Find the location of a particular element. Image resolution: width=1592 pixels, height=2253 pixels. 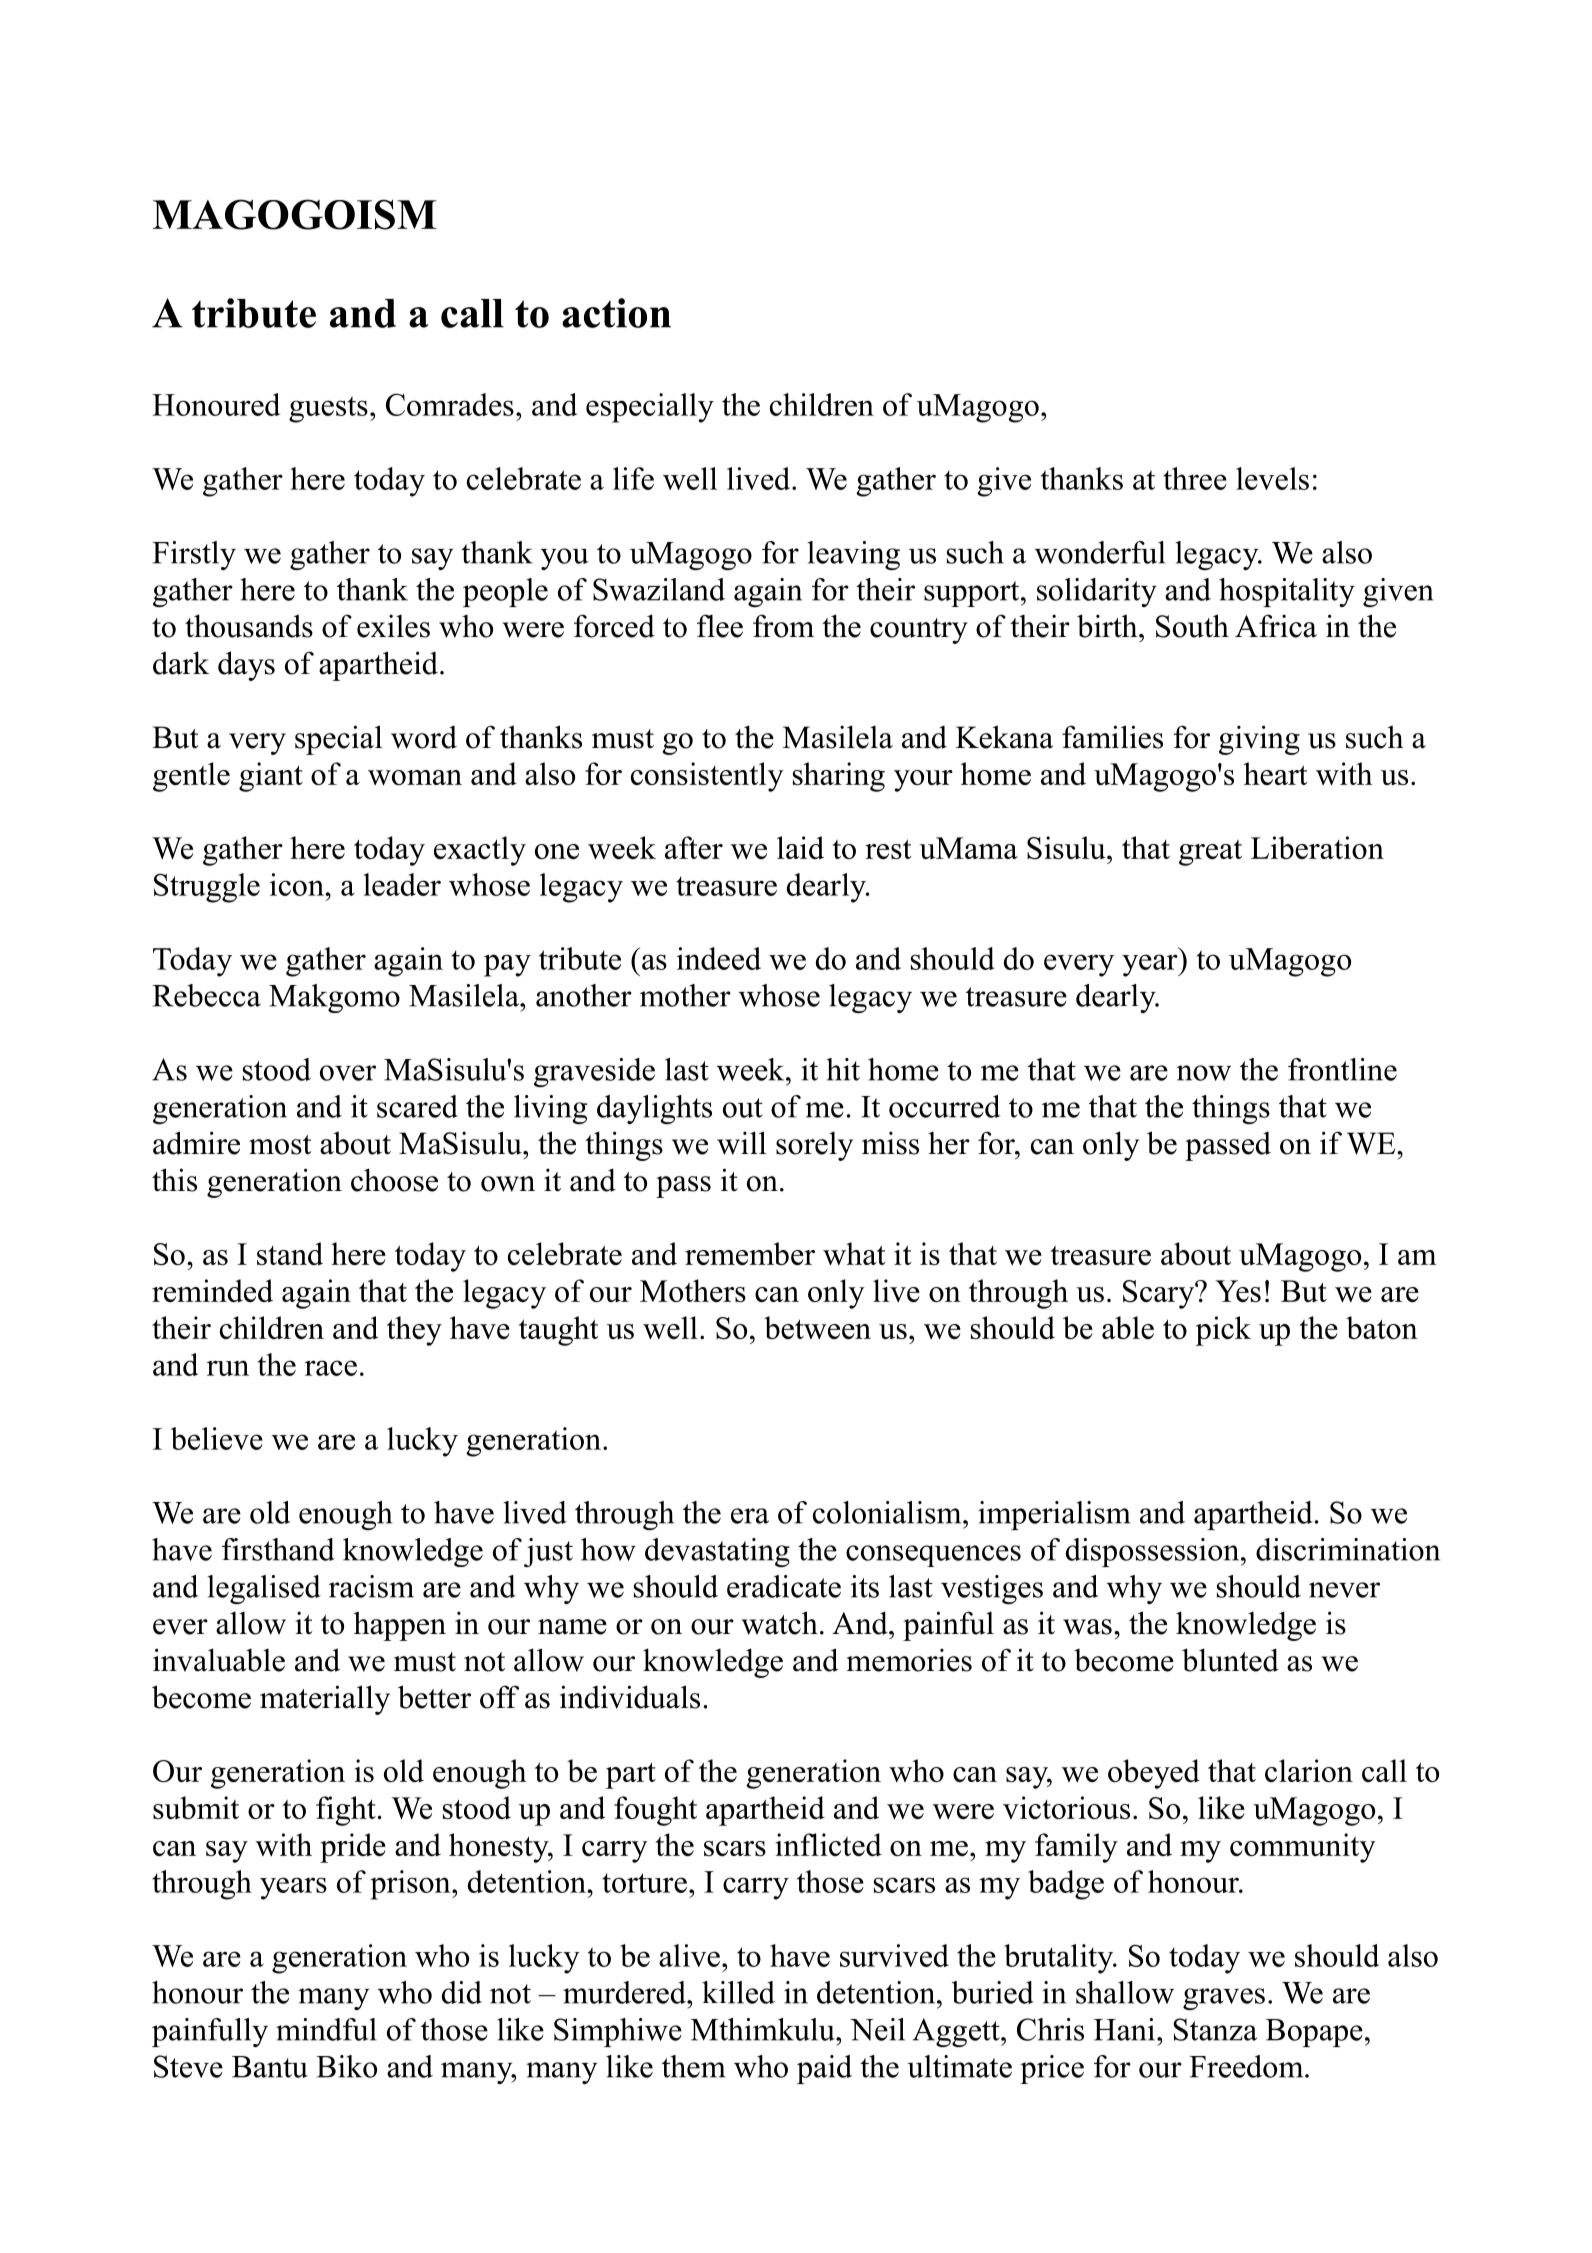

killed is located at coordinates (738, 1992).
